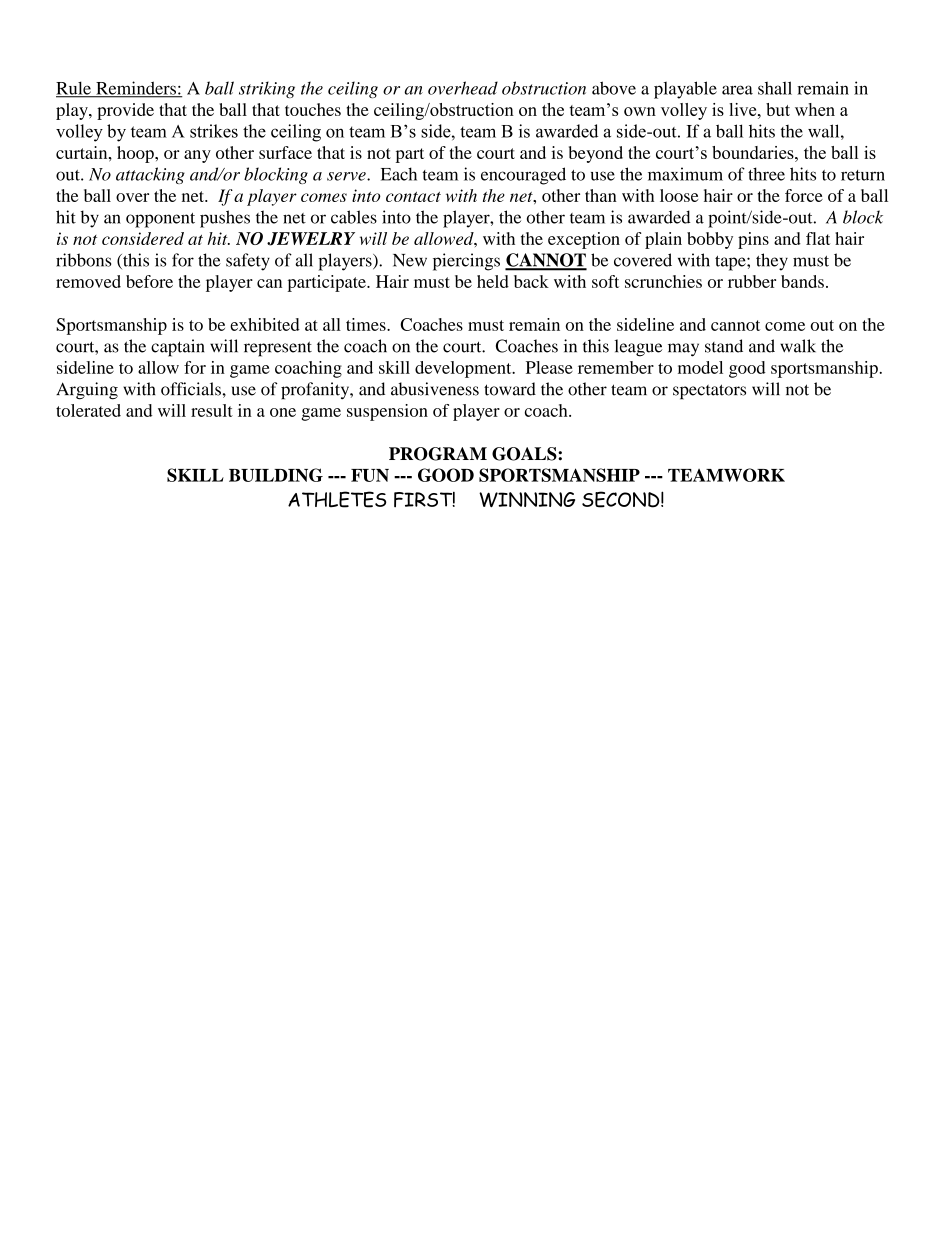  I want to click on development, so click(464, 369).
